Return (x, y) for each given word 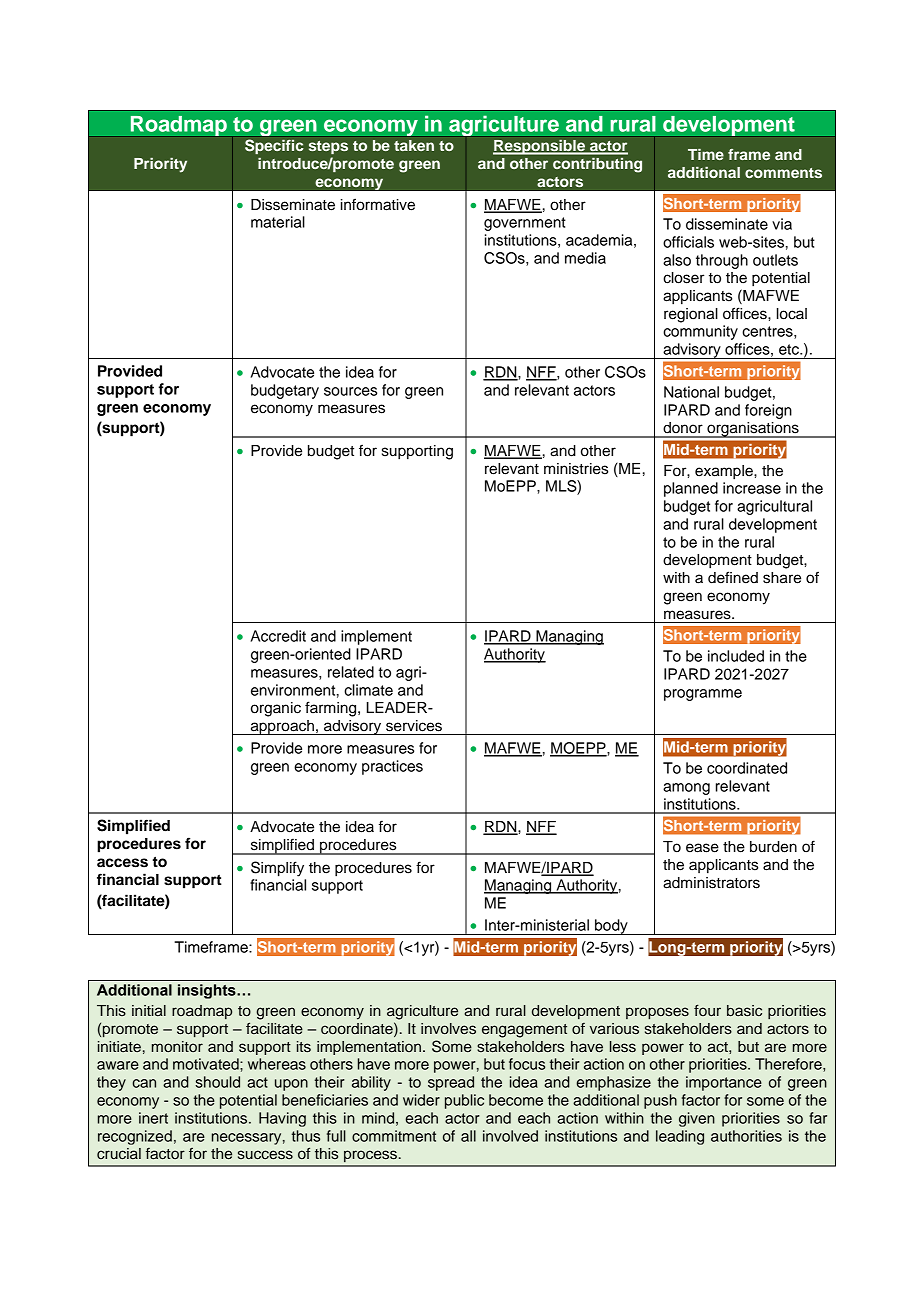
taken (414, 145)
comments (783, 173)
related (351, 672)
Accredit (278, 636)
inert (153, 1118)
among (686, 789)
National (691, 392)
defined (733, 577)
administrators (711, 883)
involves (448, 1029)
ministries (576, 469)
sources (350, 391)
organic (276, 709)
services (414, 726)
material (278, 222)
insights (208, 991)
